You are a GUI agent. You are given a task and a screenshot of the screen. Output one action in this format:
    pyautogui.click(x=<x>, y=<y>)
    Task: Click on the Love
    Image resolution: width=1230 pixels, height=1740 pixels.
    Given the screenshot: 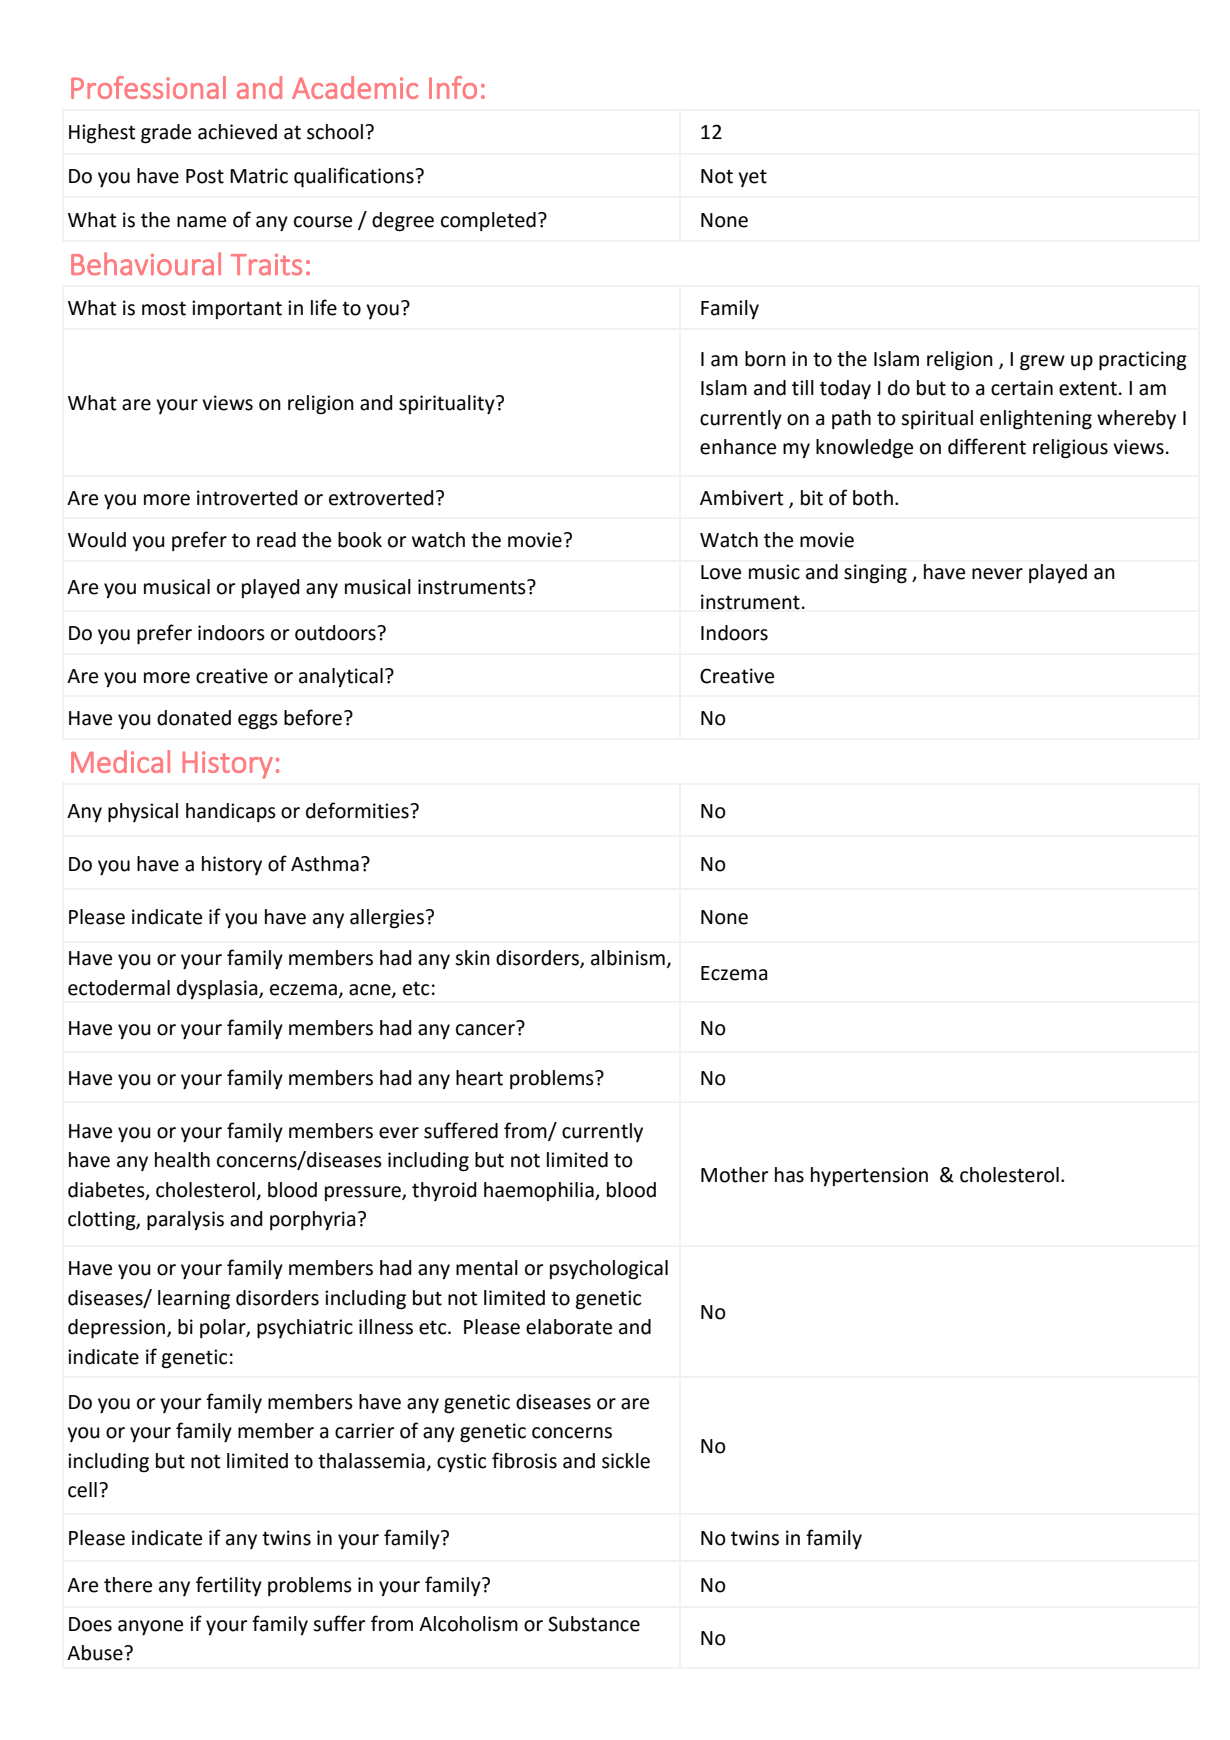 What is the action you would take?
    pyautogui.click(x=721, y=572)
